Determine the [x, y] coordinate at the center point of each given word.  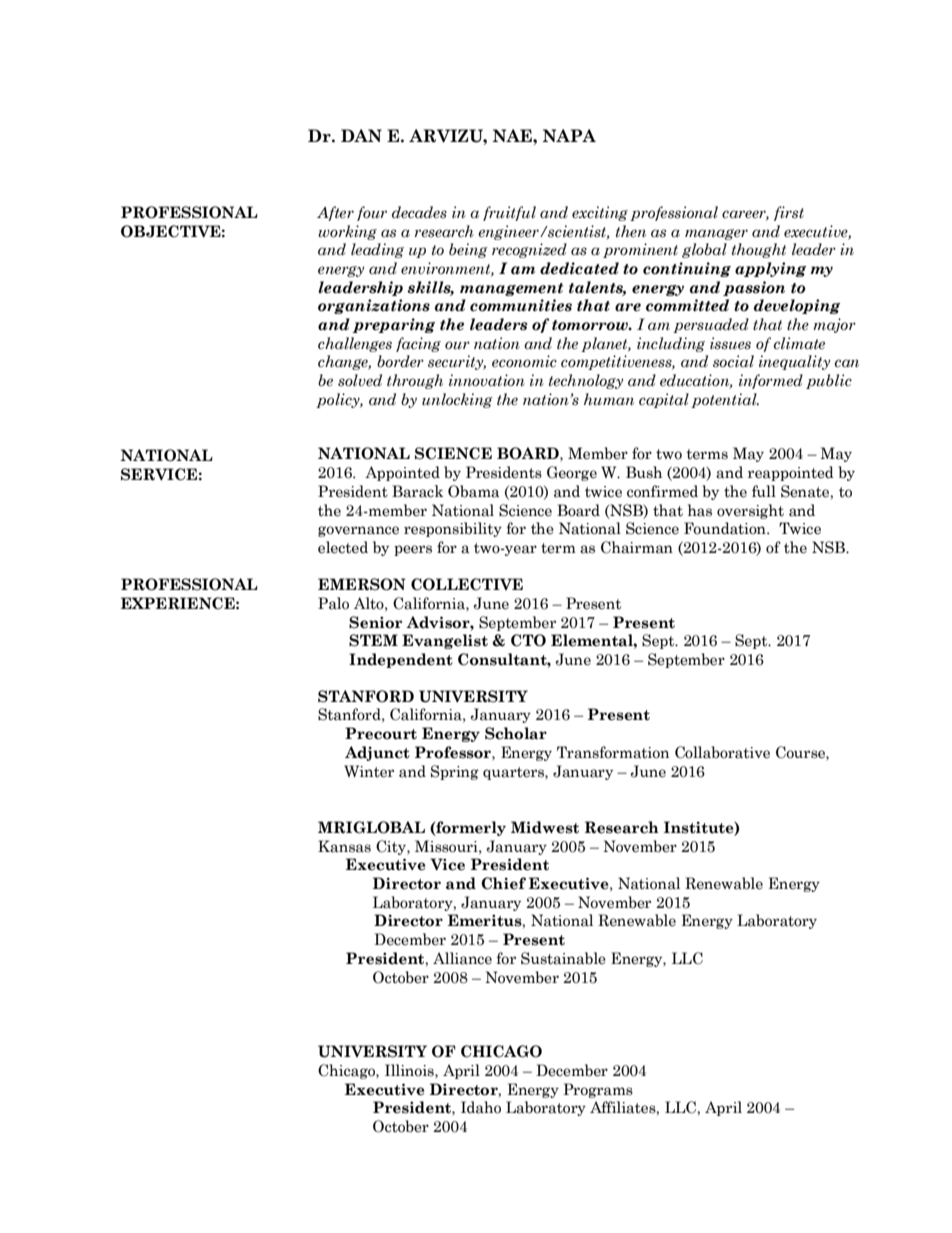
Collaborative [722, 752]
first [789, 213]
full [764, 491]
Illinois [410, 1070]
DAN [361, 135]
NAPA [569, 135]
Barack [418, 491]
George [572, 473]
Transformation [613, 752]
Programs [598, 1090]
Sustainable [563, 958]
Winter [369, 771]
